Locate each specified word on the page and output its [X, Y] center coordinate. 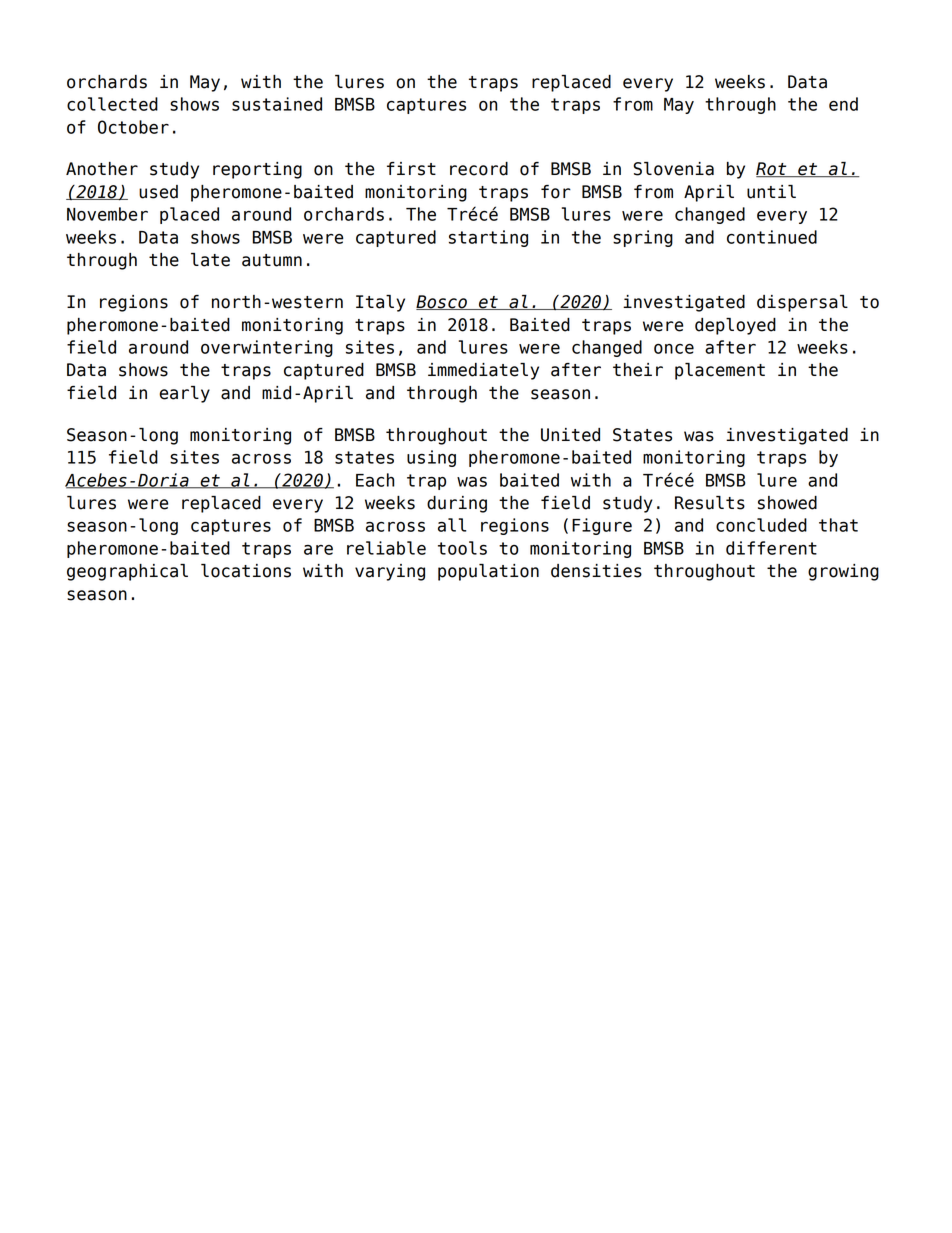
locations [246, 571]
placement [720, 371]
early [184, 394]
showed [787, 503]
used [158, 192]
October [133, 127]
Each [375, 480]
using [431, 458]
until [771, 192]
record [479, 169]
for [556, 192]
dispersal [802, 303]
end [843, 104]
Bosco [442, 302]
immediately [483, 371]
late [210, 260]
